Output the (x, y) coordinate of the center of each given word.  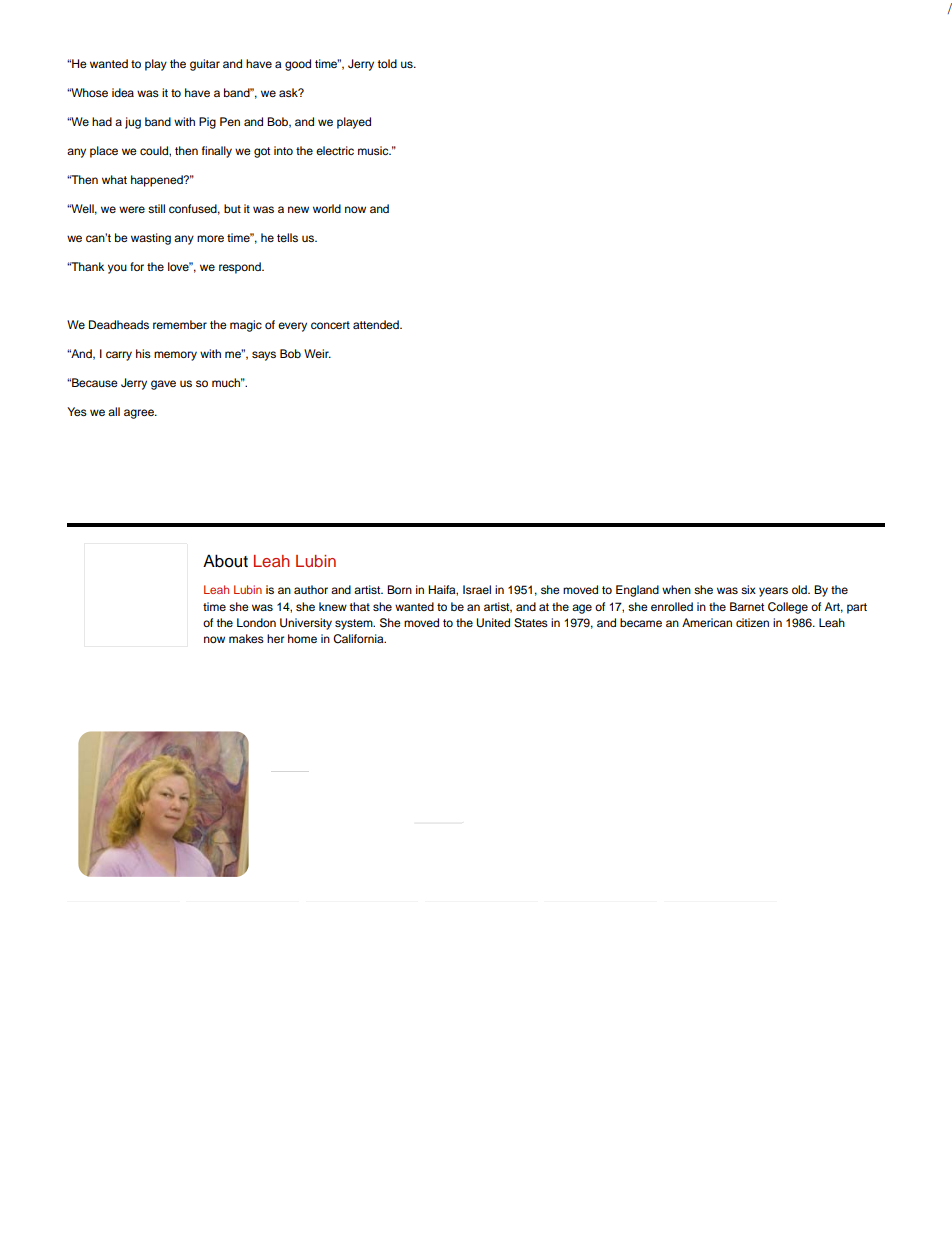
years (773, 592)
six (748, 589)
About (225, 561)
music (374, 150)
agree (140, 414)
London (256, 622)
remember (180, 324)
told (387, 63)
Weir (317, 353)
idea (123, 92)
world (327, 208)
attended (377, 324)
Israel (477, 589)
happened (158, 181)
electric (335, 150)
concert (330, 325)
